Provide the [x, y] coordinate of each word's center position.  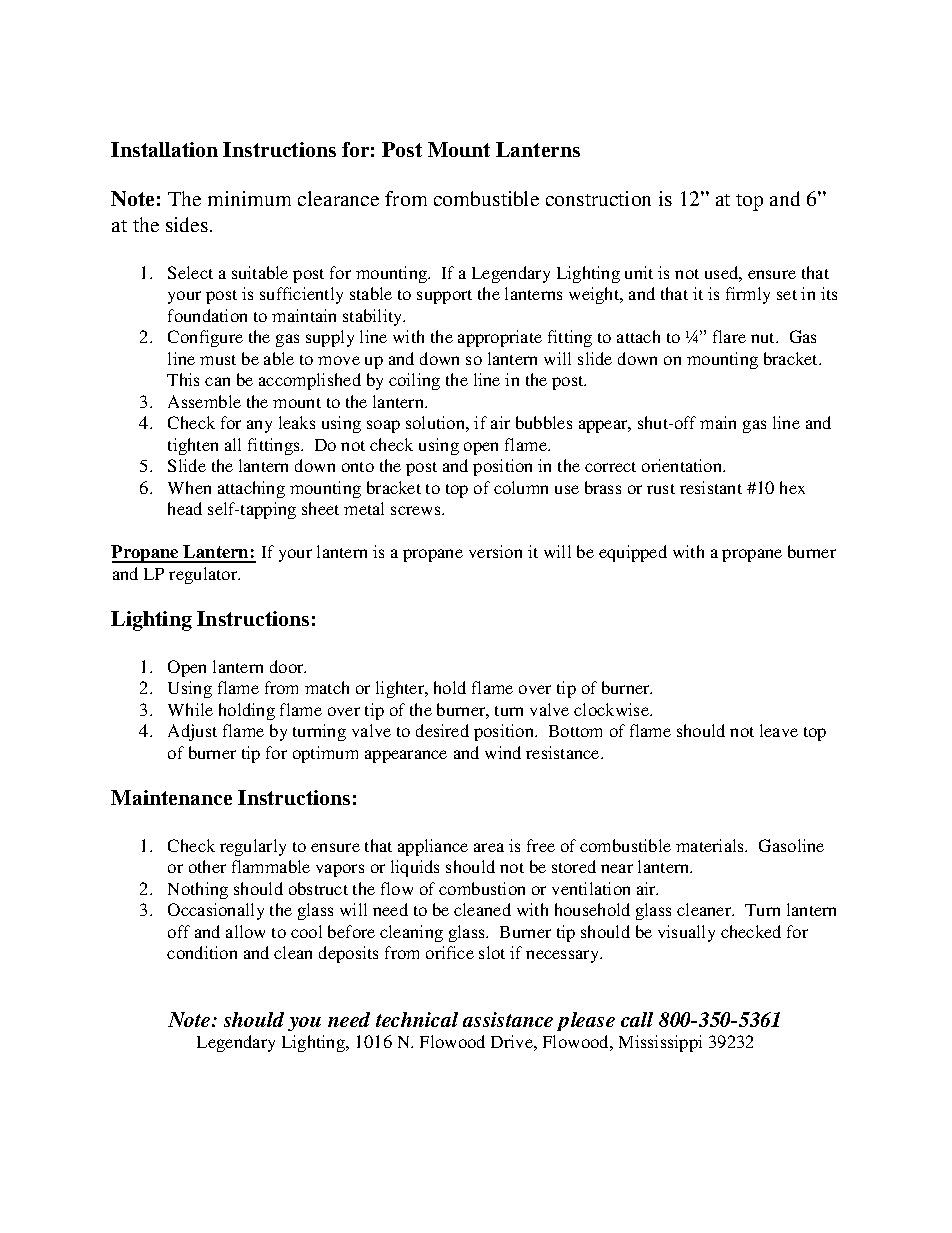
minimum [249, 198]
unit [639, 272]
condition [202, 952]
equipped [633, 553]
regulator [204, 575]
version [495, 551]
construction [598, 198]
